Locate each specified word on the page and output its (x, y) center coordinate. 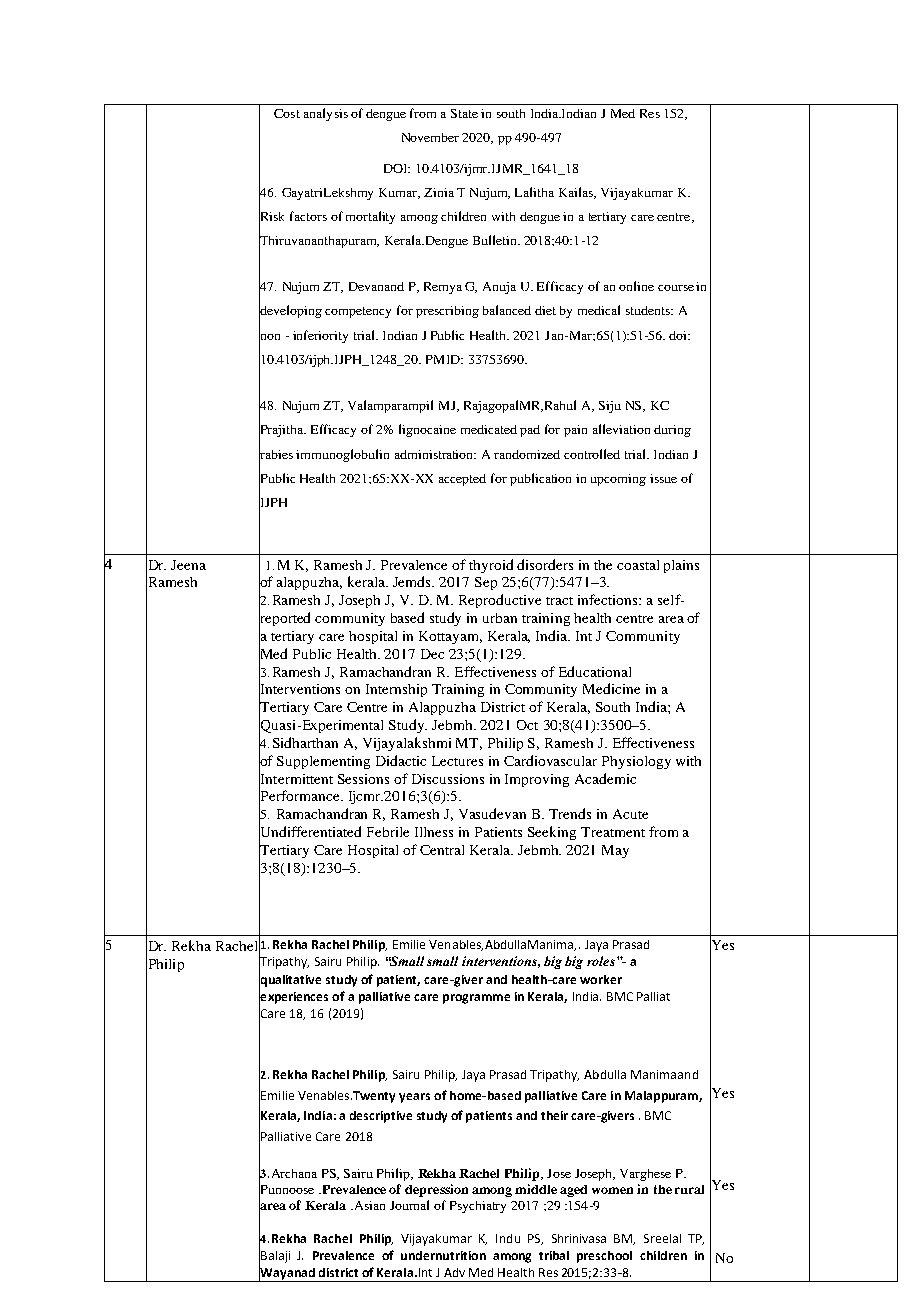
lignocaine (427, 430)
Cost (287, 113)
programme (476, 999)
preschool (604, 1257)
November (430, 137)
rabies (276, 454)
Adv (454, 1272)
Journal (409, 1205)
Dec (432, 654)
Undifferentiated (310, 832)
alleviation (621, 429)
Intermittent (296, 778)
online (636, 286)
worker (601, 979)
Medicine (611, 688)
